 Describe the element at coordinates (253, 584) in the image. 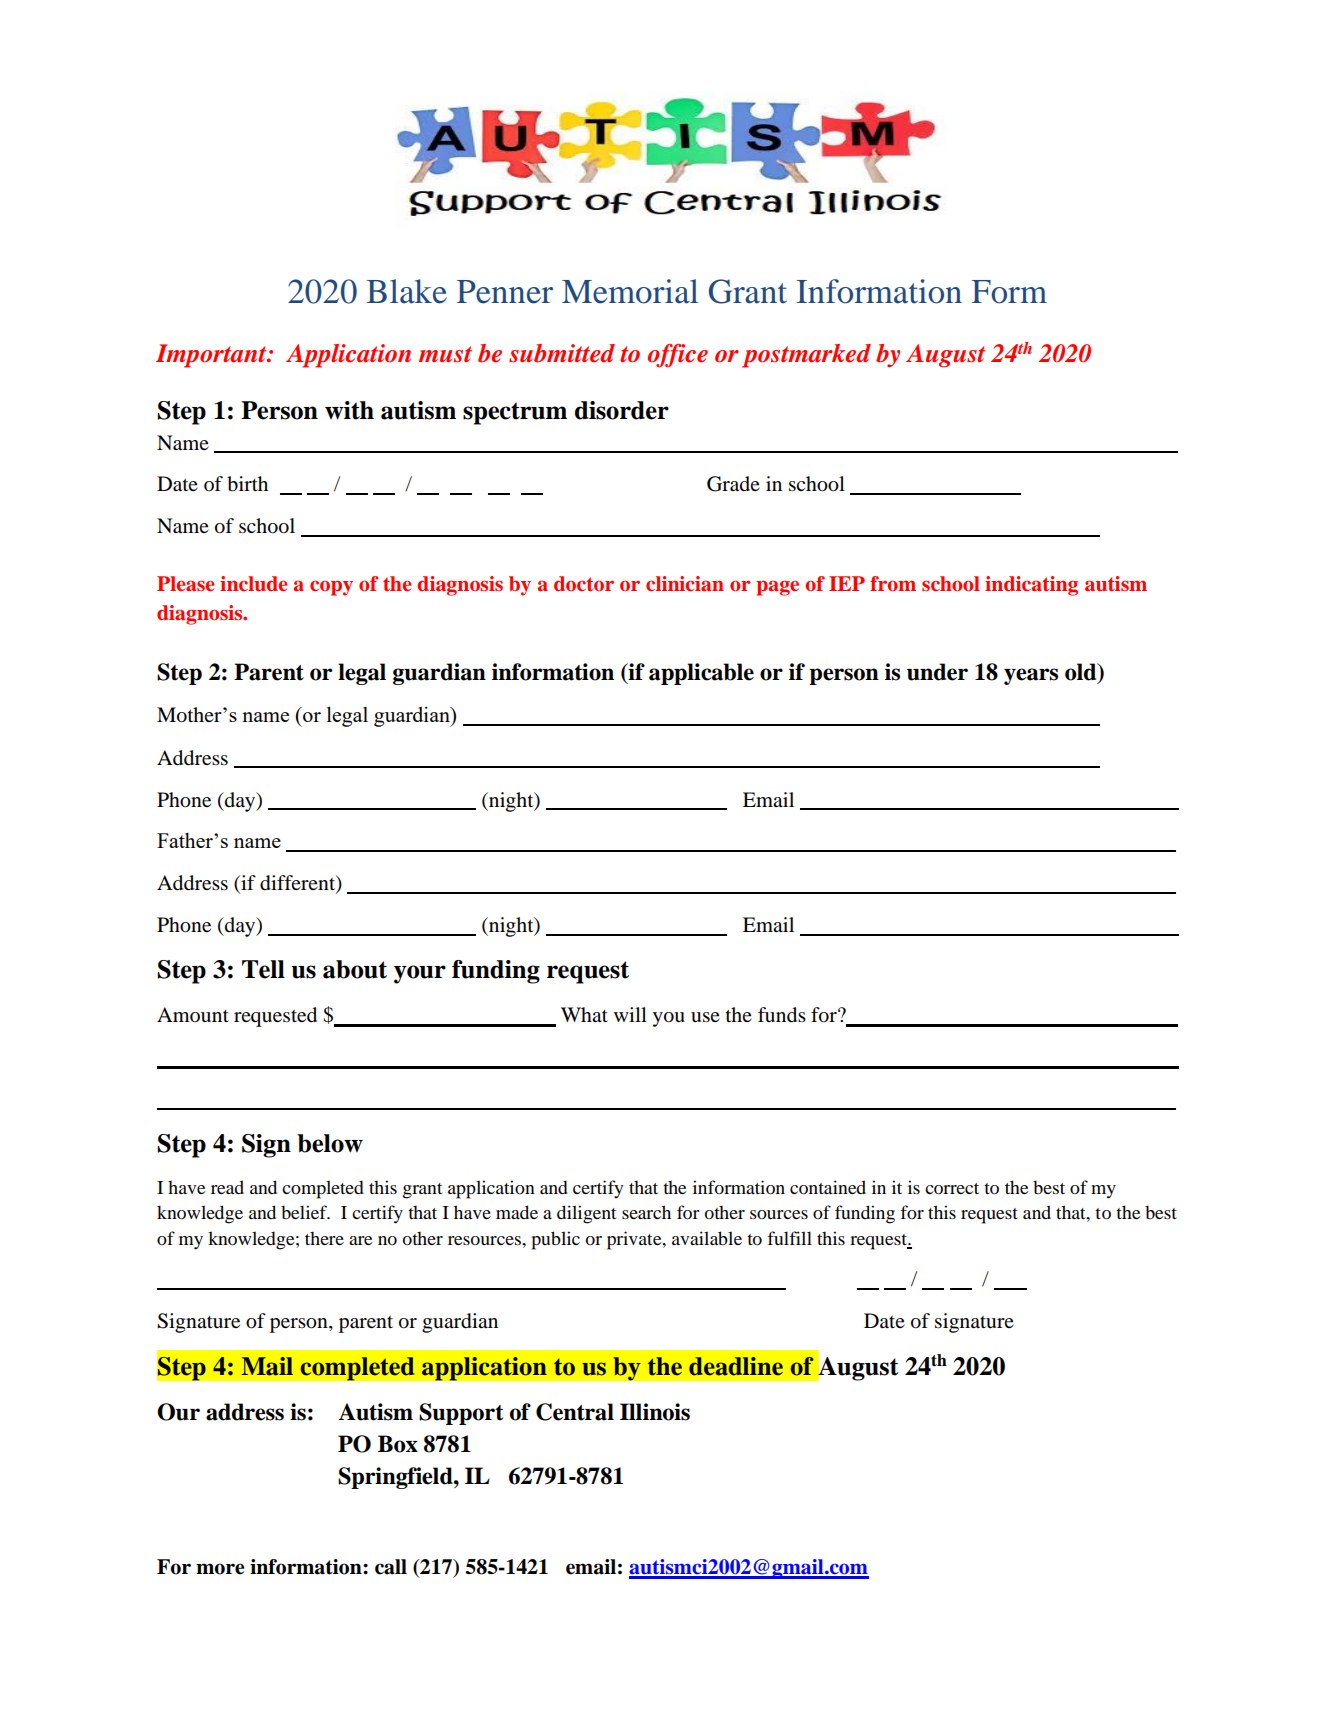

I see `include` at that location.
